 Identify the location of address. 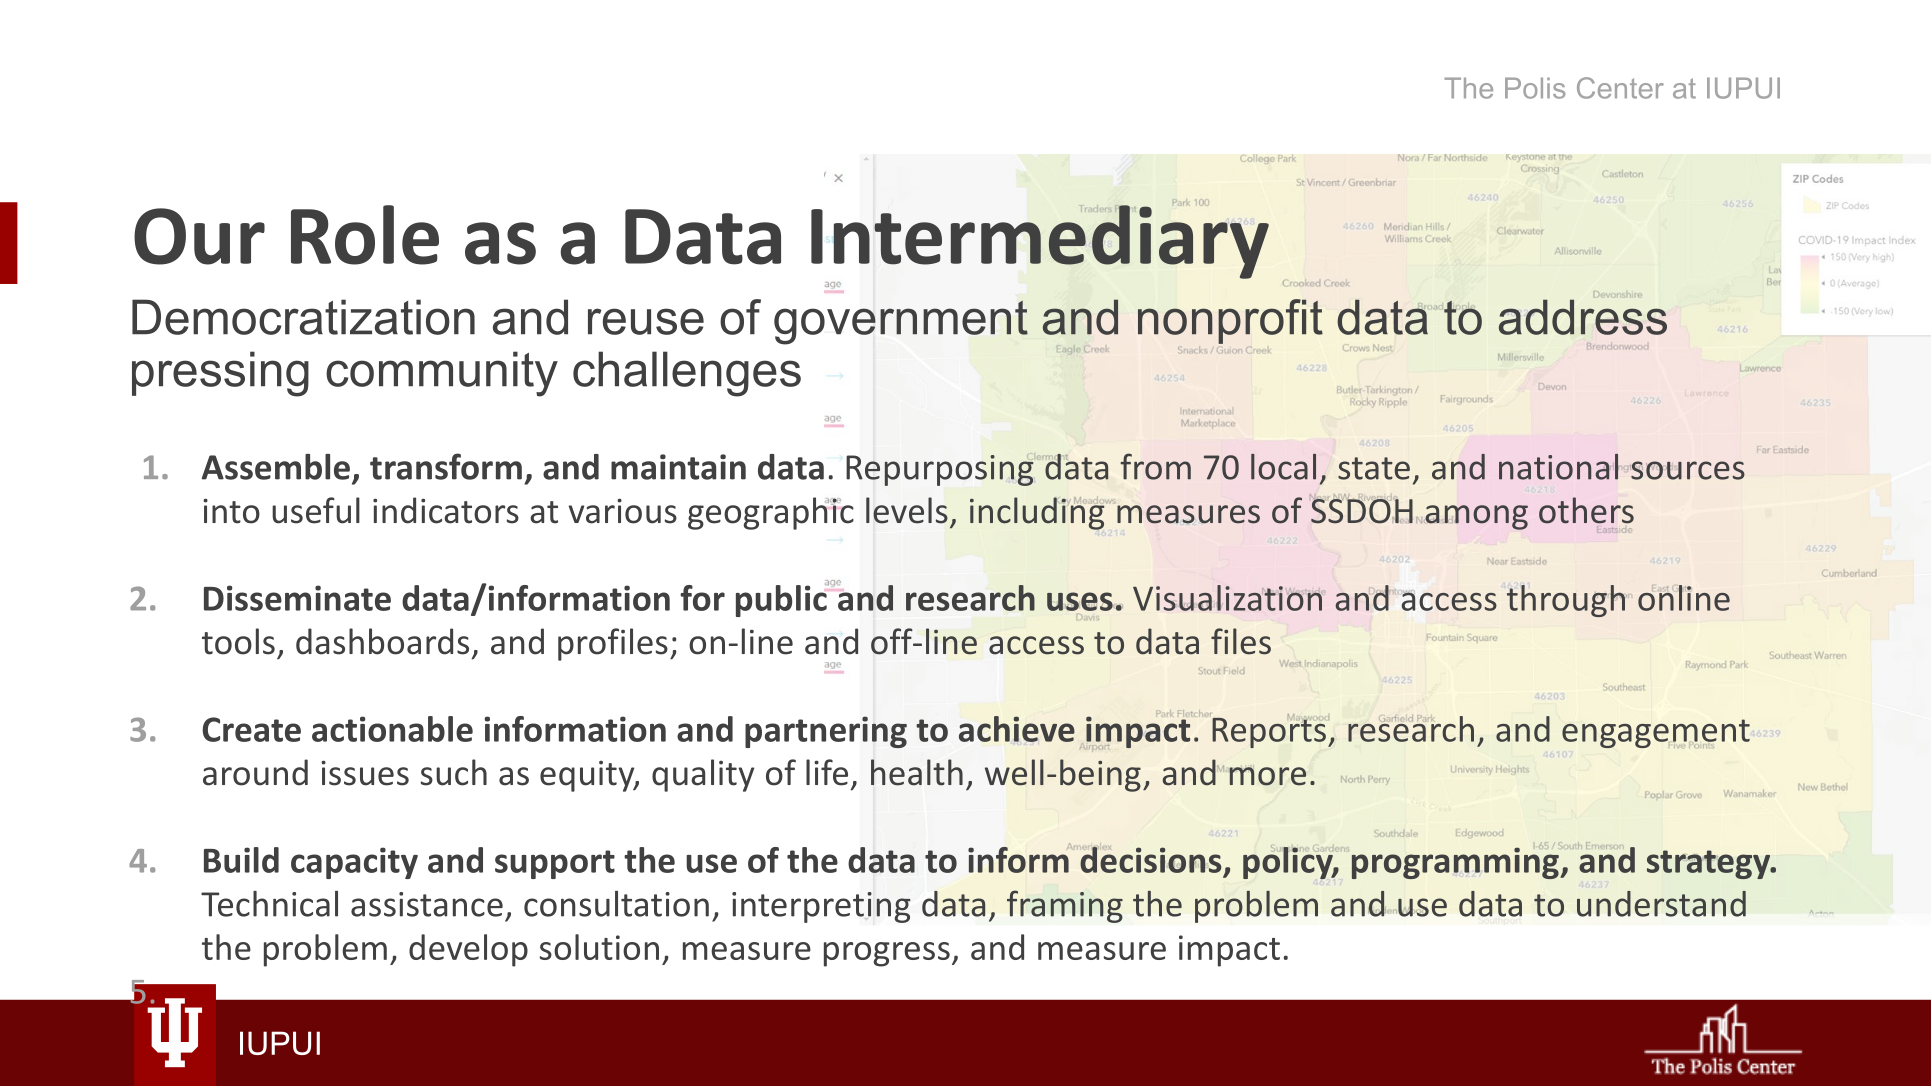
(1583, 317).
